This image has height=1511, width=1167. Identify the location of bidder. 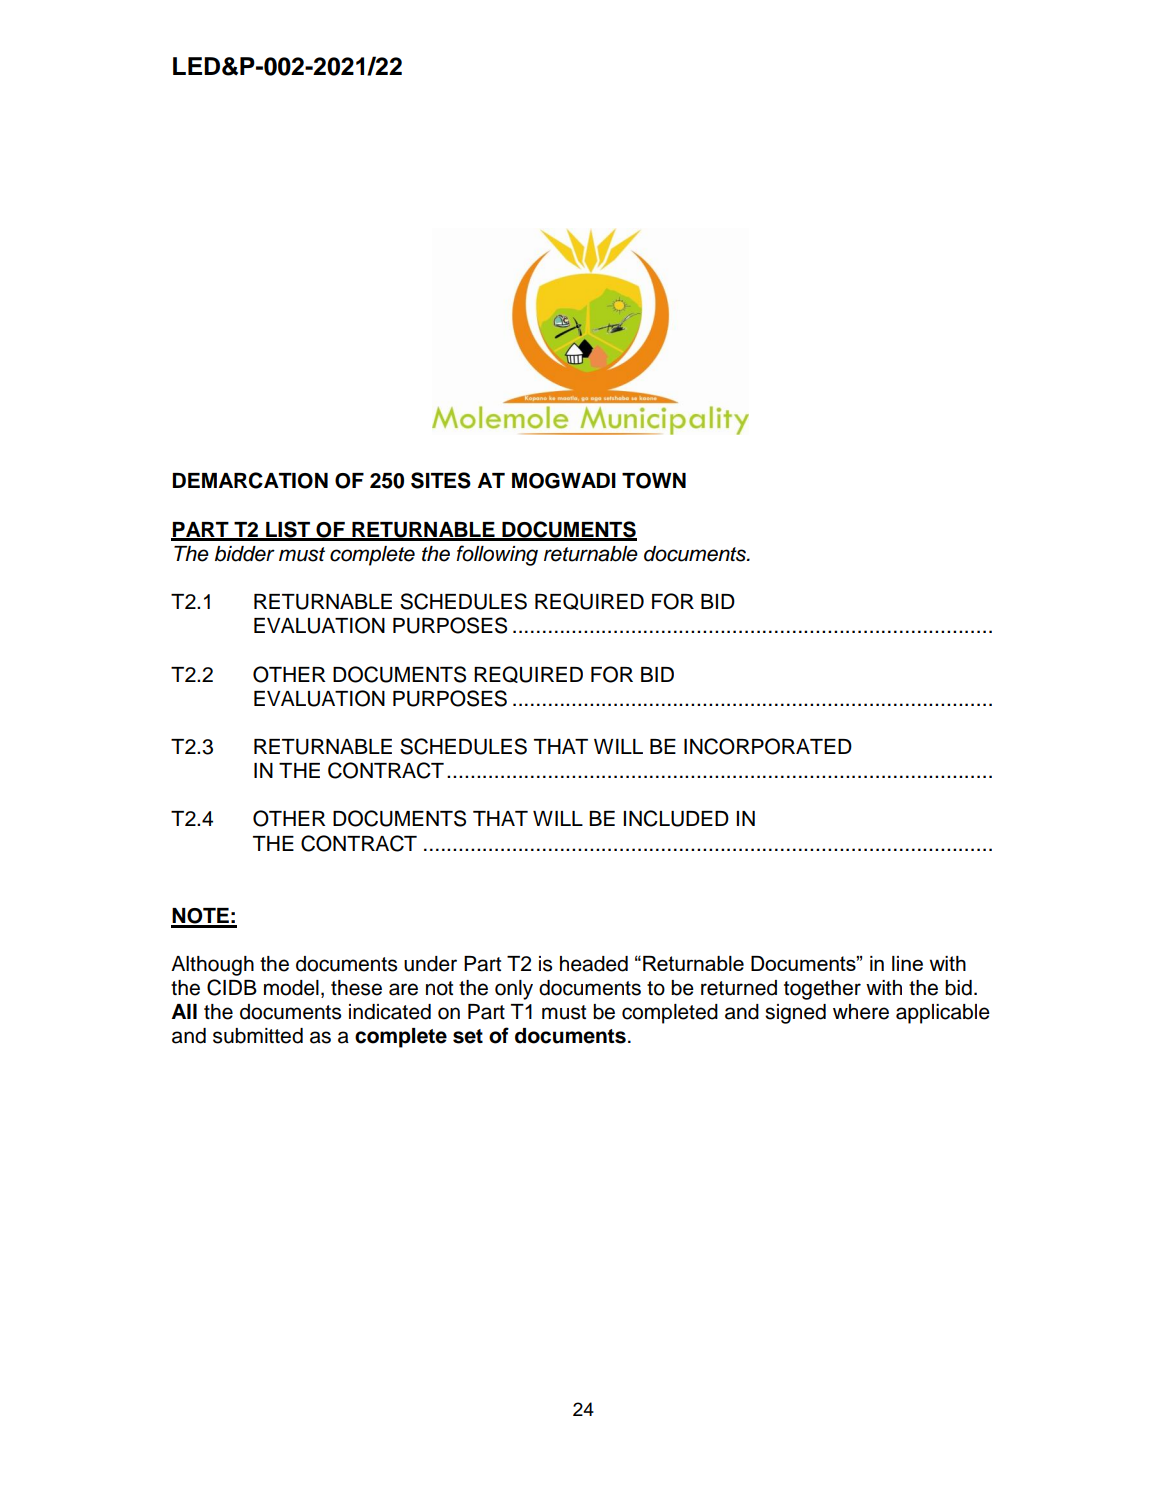
(245, 554).
